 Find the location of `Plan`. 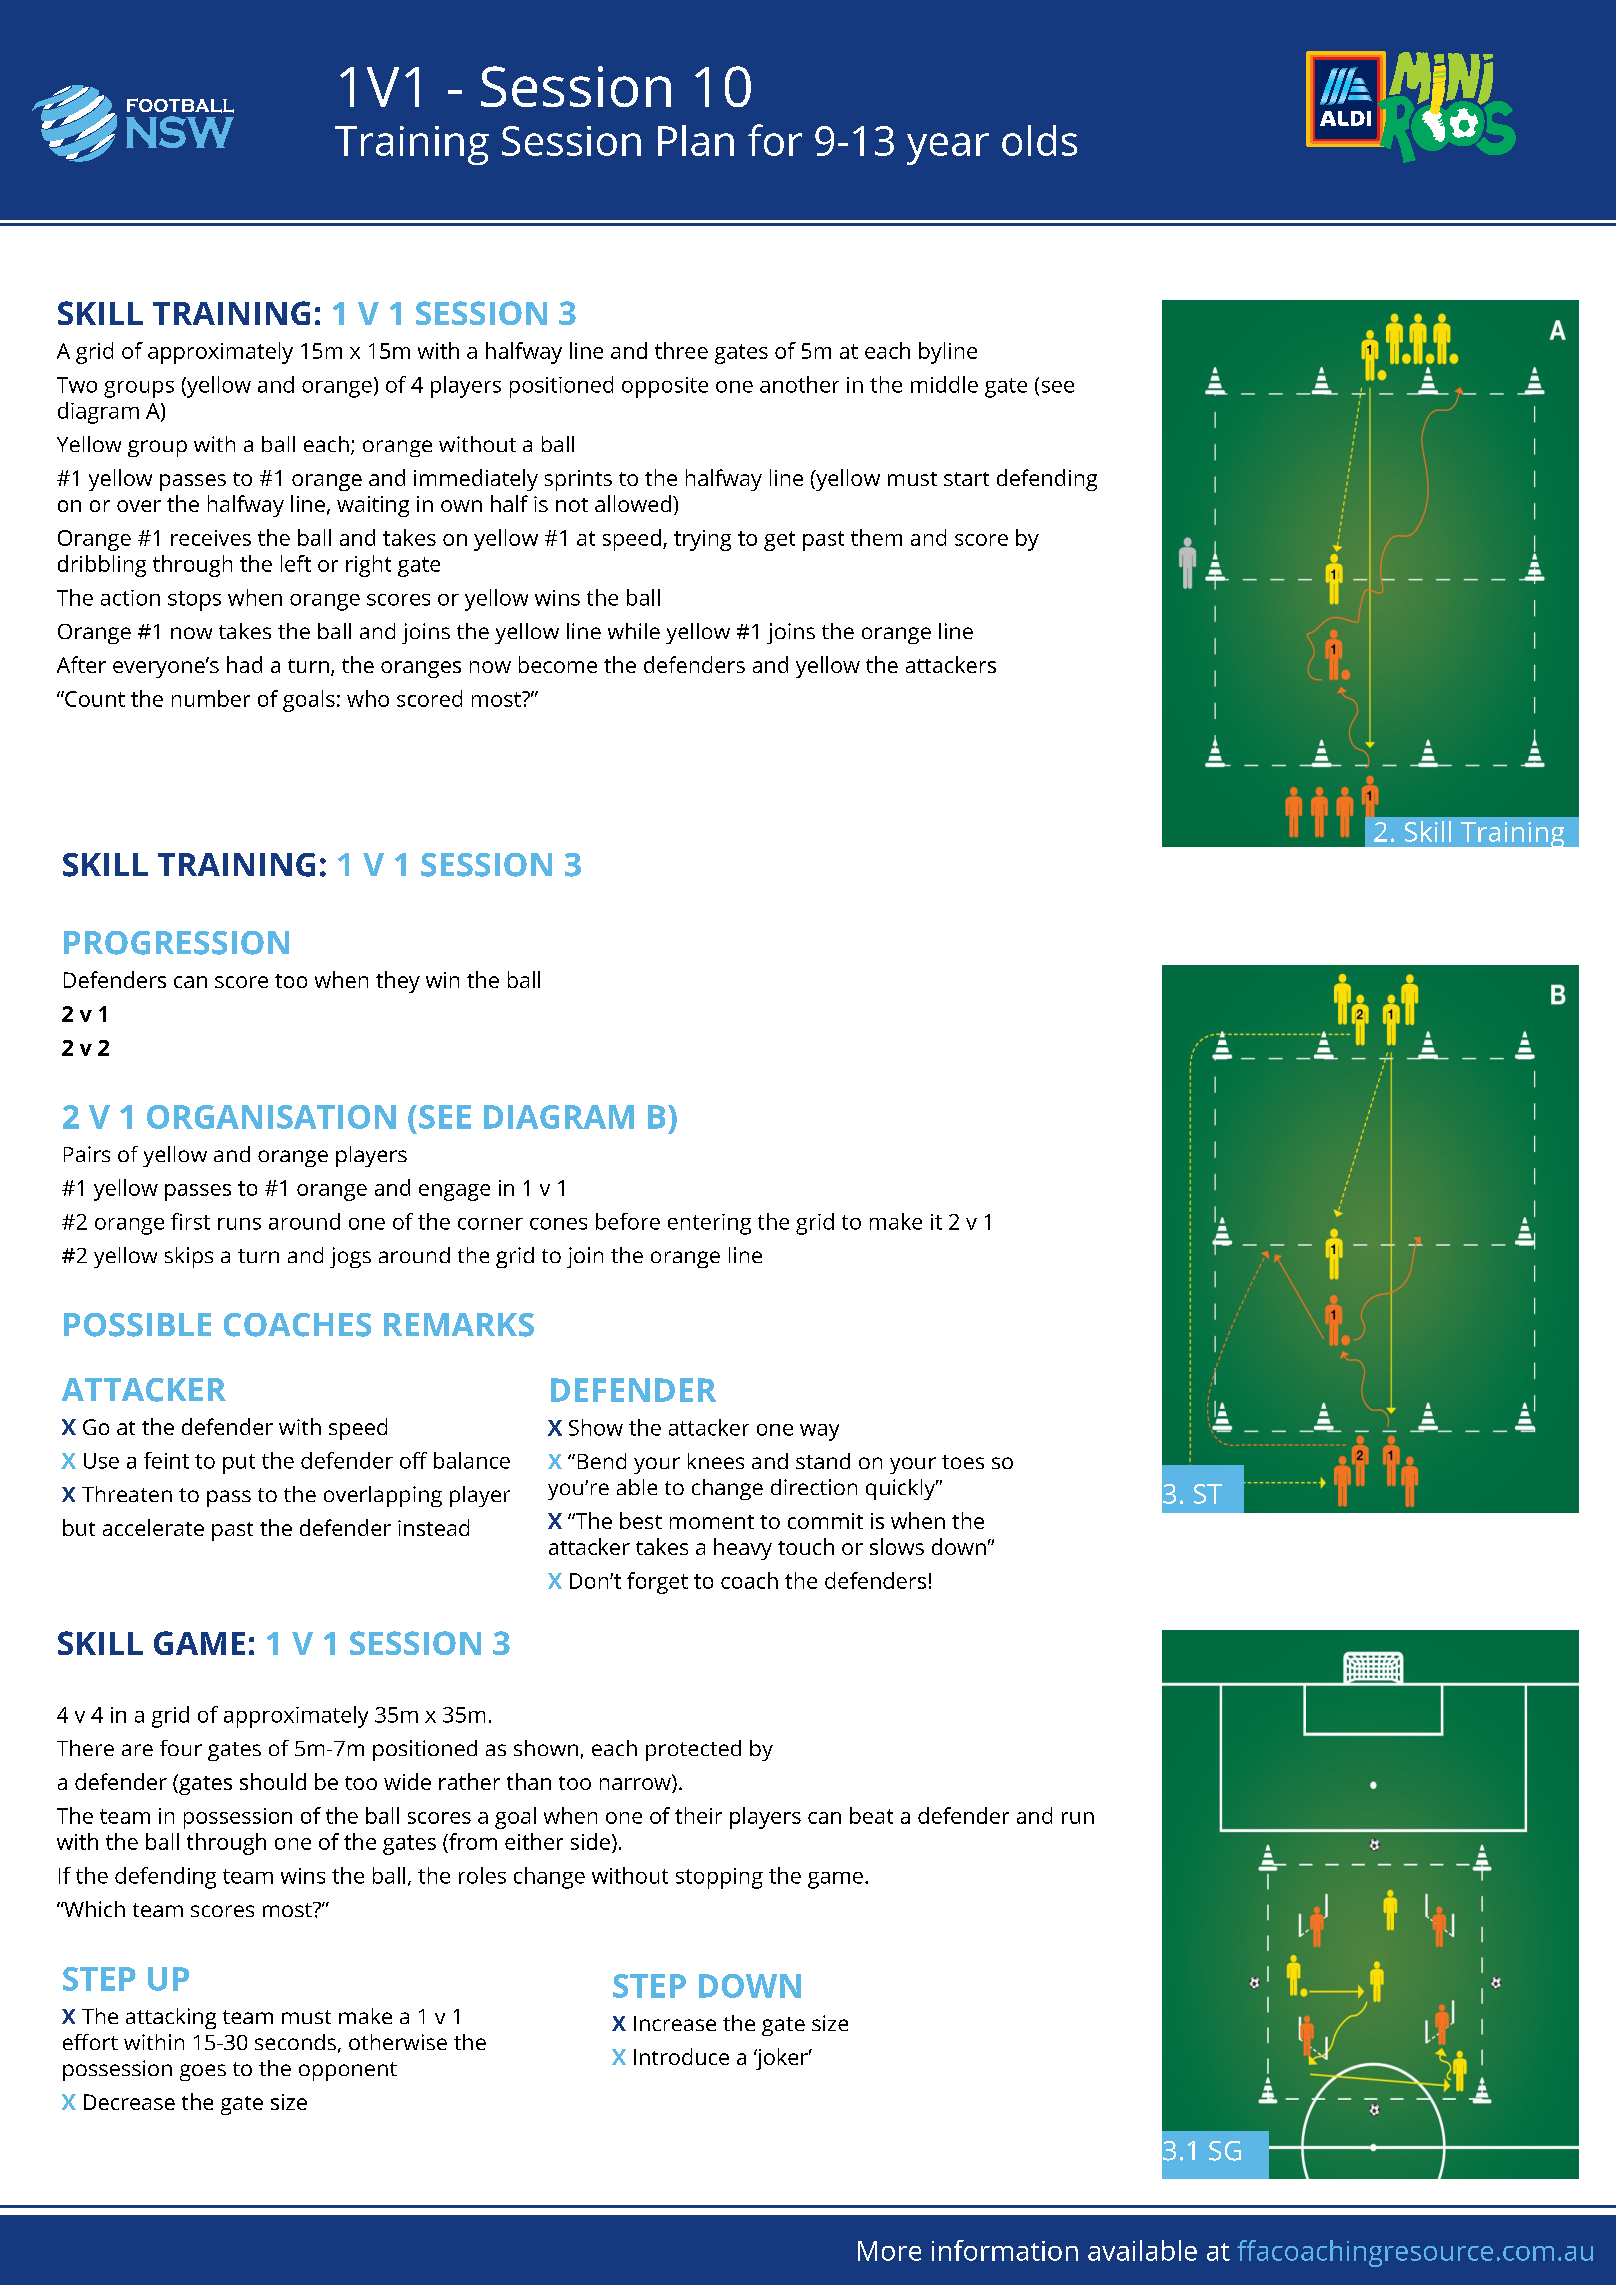

Plan is located at coordinates (696, 140).
